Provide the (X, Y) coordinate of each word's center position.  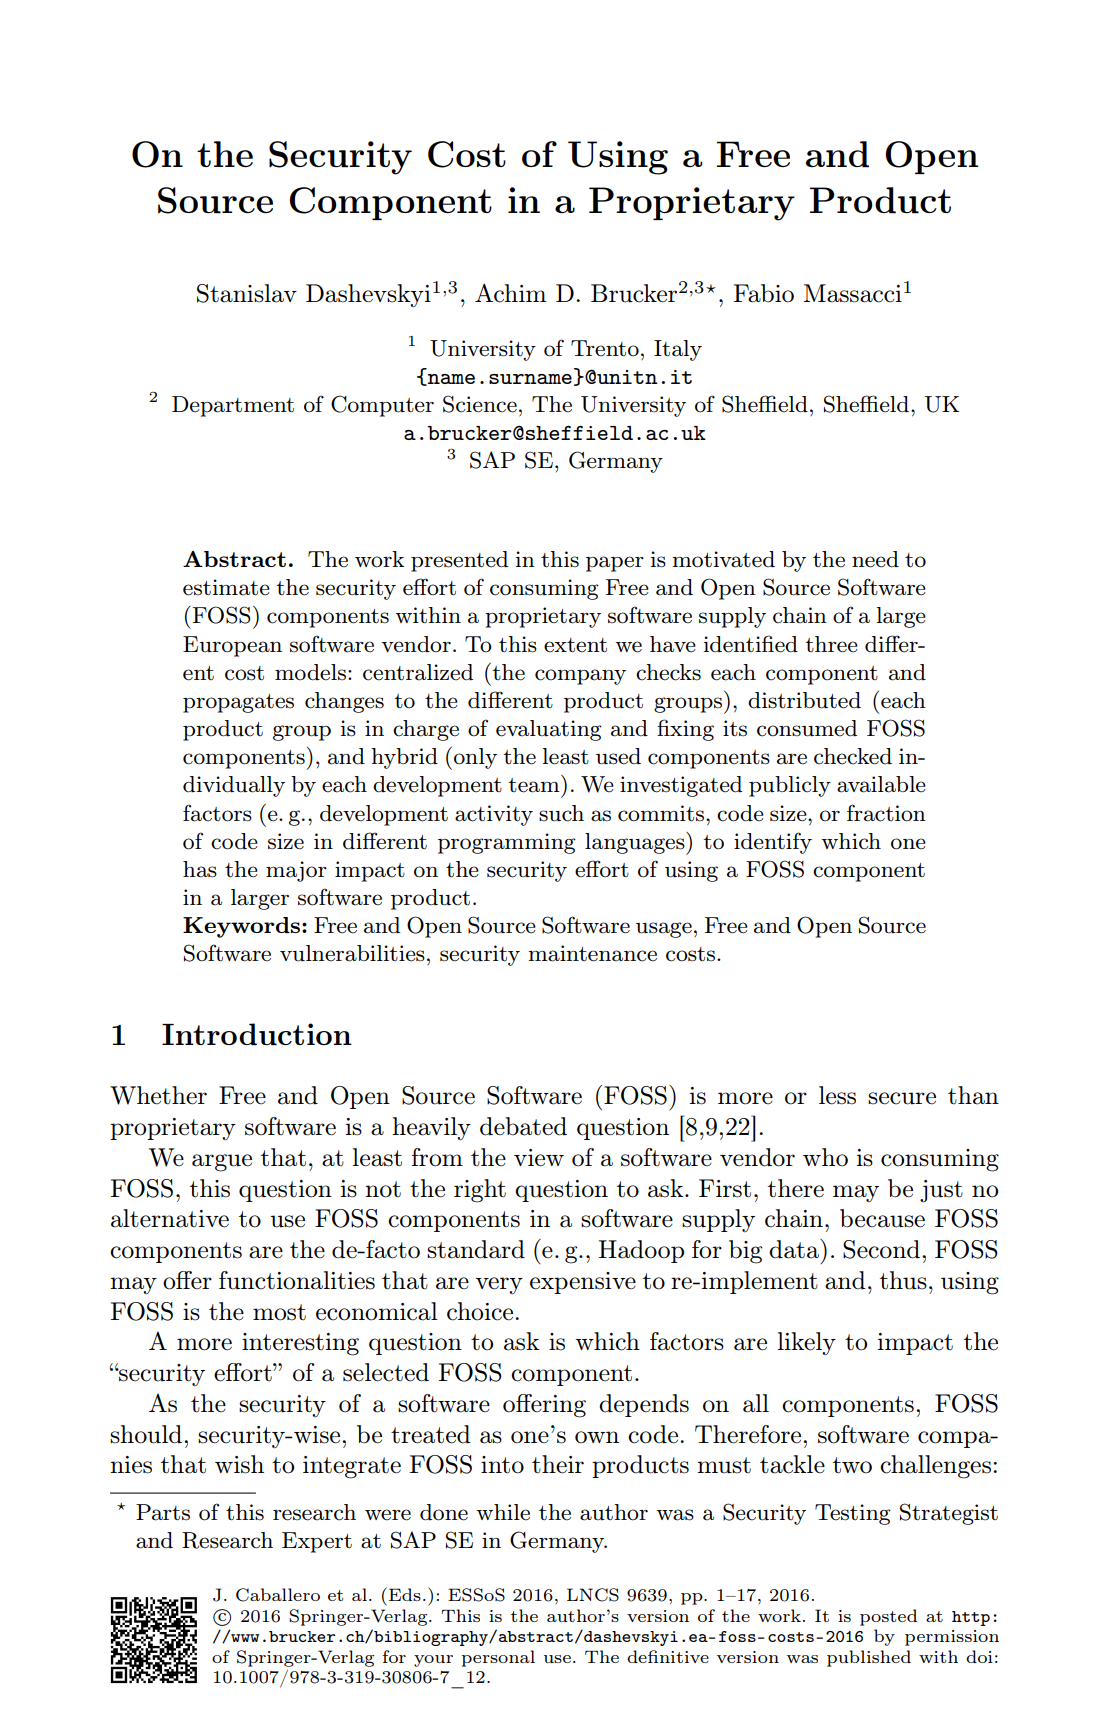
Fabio (763, 293)
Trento (605, 348)
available (881, 784)
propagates (238, 703)
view (539, 1158)
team (534, 785)
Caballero (278, 1595)
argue (222, 1163)
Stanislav (247, 293)
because (882, 1218)
